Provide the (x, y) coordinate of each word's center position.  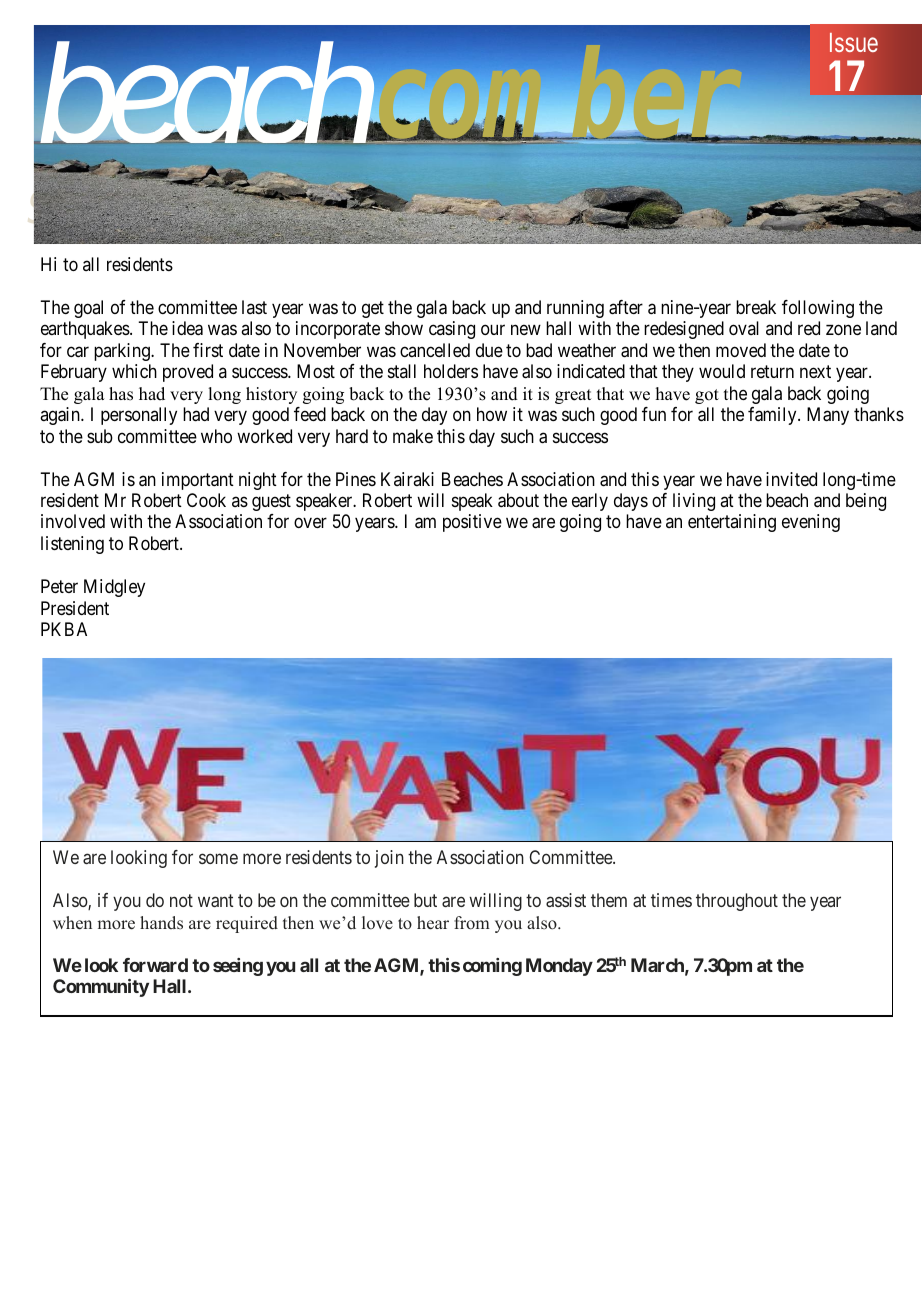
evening (811, 523)
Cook (206, 500)
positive (472, 523)
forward (155, 965)
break (756, 307)
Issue (854, 42)
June (264, 207)
